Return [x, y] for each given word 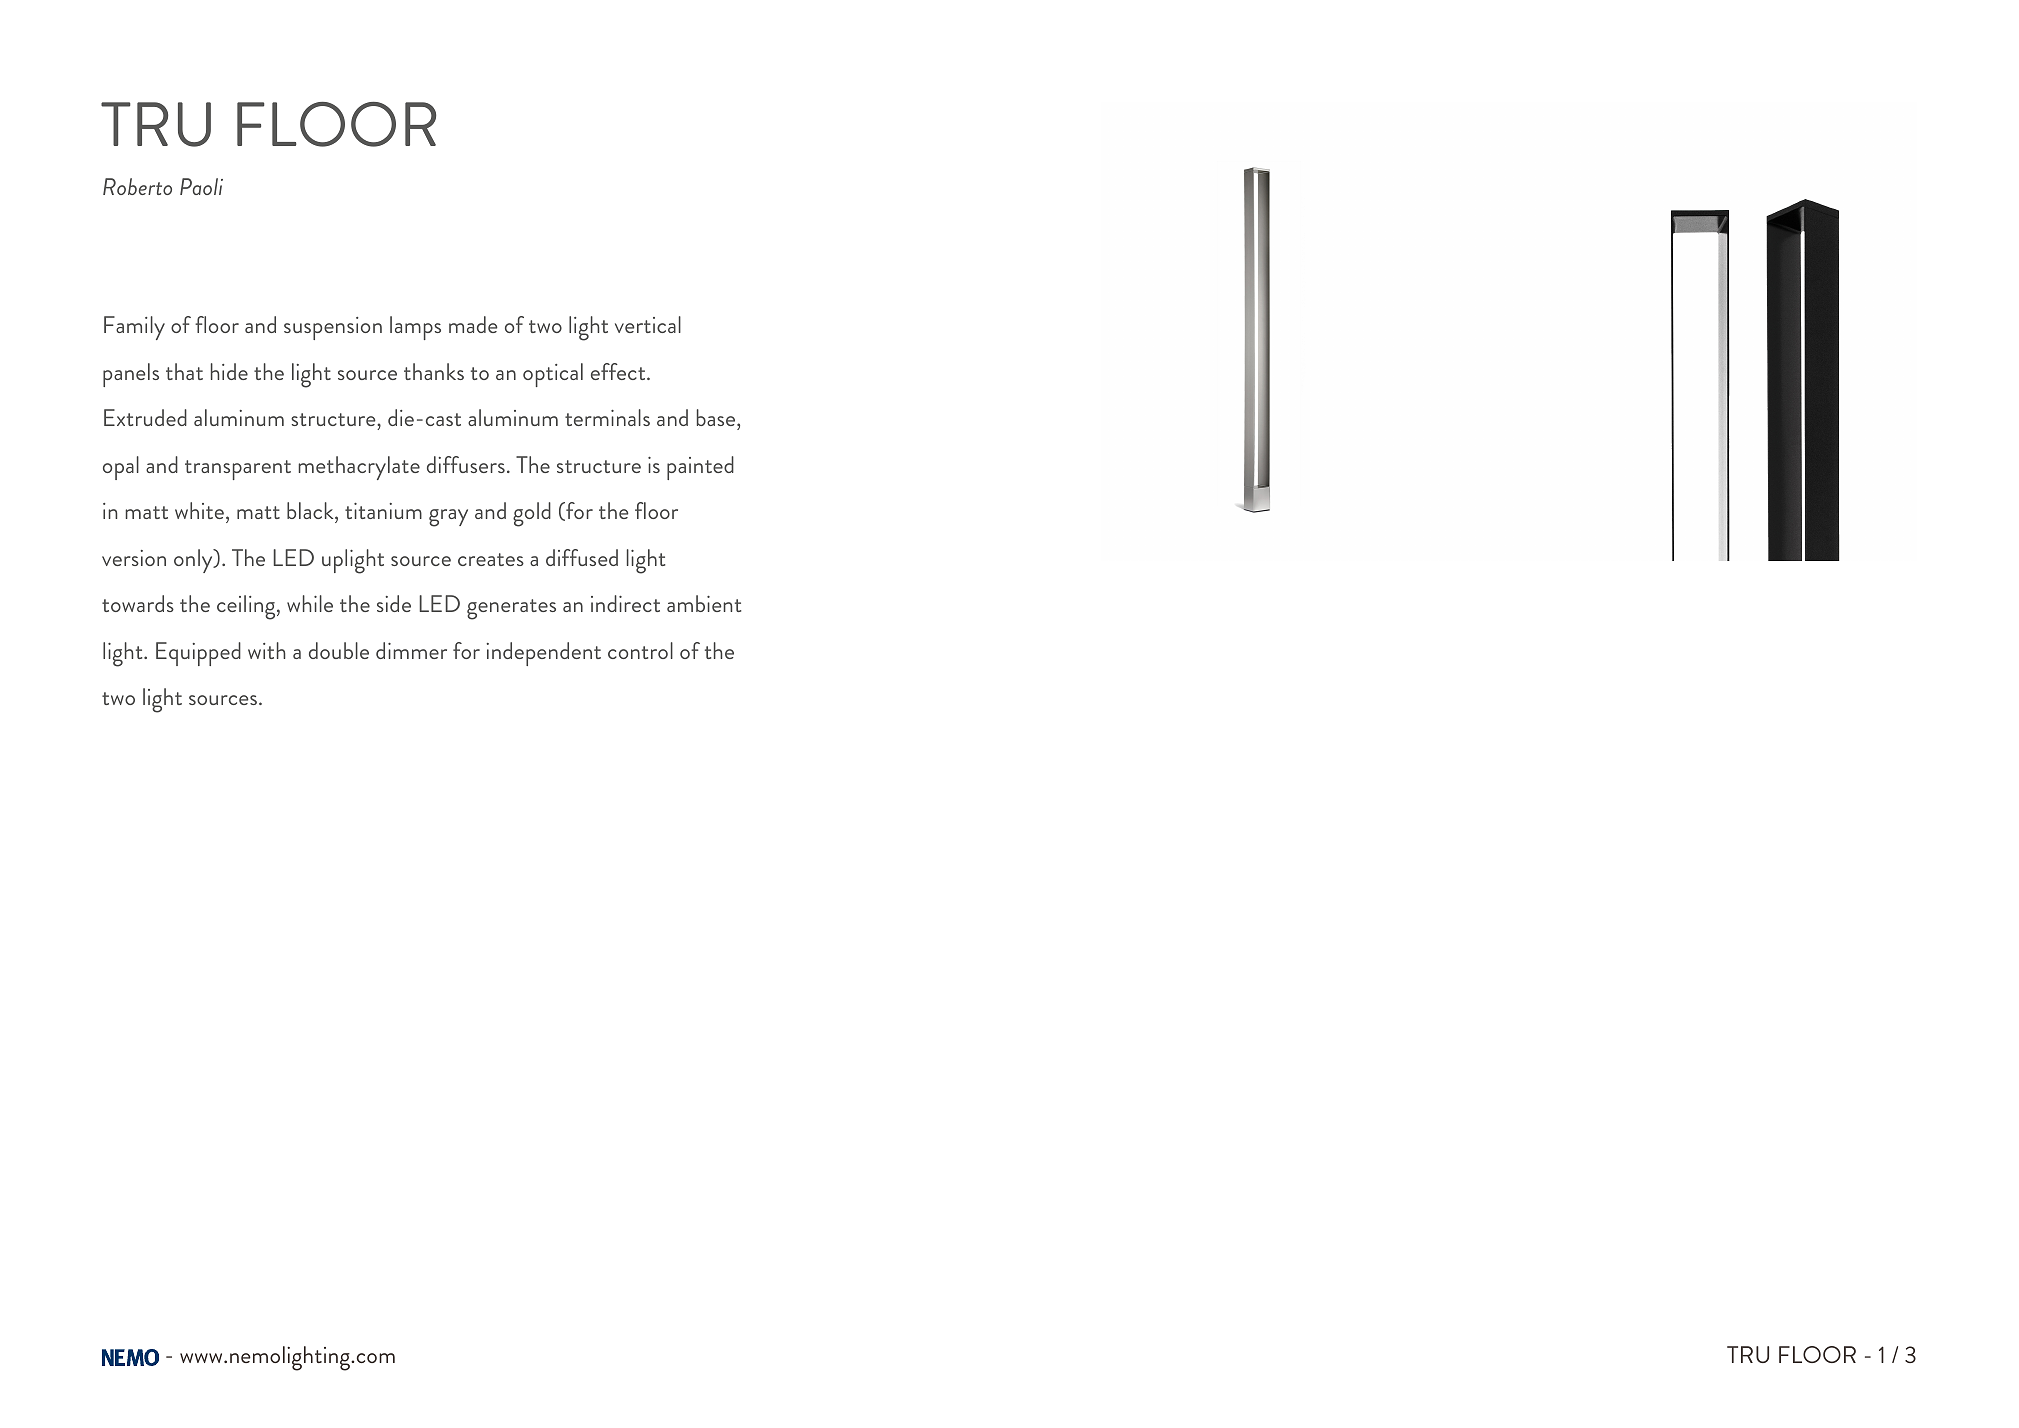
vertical [648, 324]
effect [619, 371]
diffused [582, 557]
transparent [238, 470]
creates [491, 559]
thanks [434, 371]
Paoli [201, 186]
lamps [415, 328]
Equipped [198, 654]
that [184, 371]
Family [134, 328]
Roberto [137, 186]
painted [700, 468]
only [194, 561]
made [473, 324]
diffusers [466, 464]
